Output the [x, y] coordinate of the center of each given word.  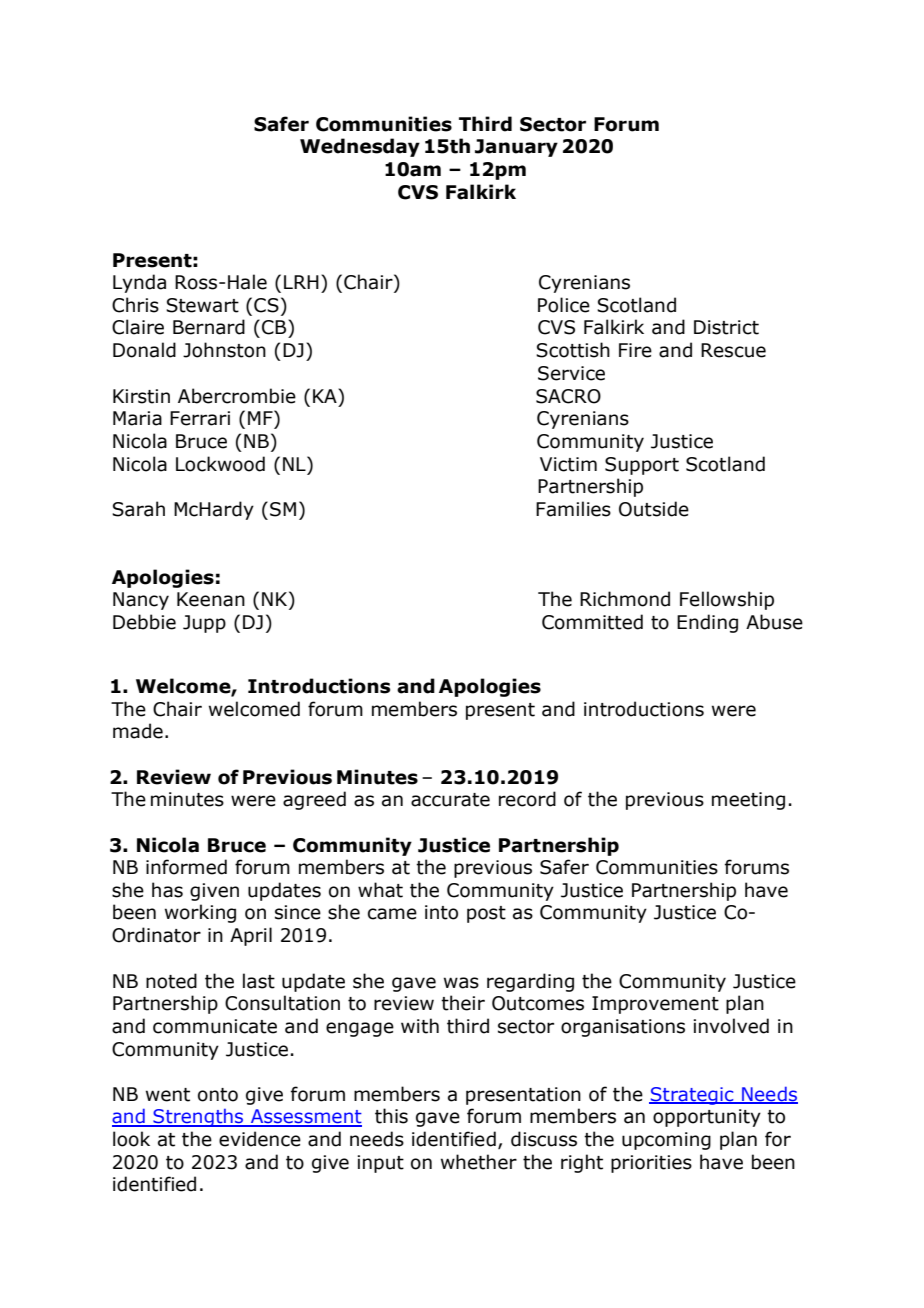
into [441, 912]
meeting [748, 801]
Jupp [204, 624]
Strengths [198, 1118]
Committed [592, 622]
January [516, 148]
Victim [568, 464]
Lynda [139, 283]
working [200, 913]
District [726, 327]
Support [642, 466]
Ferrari [200, 418]
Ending [707, 623]
